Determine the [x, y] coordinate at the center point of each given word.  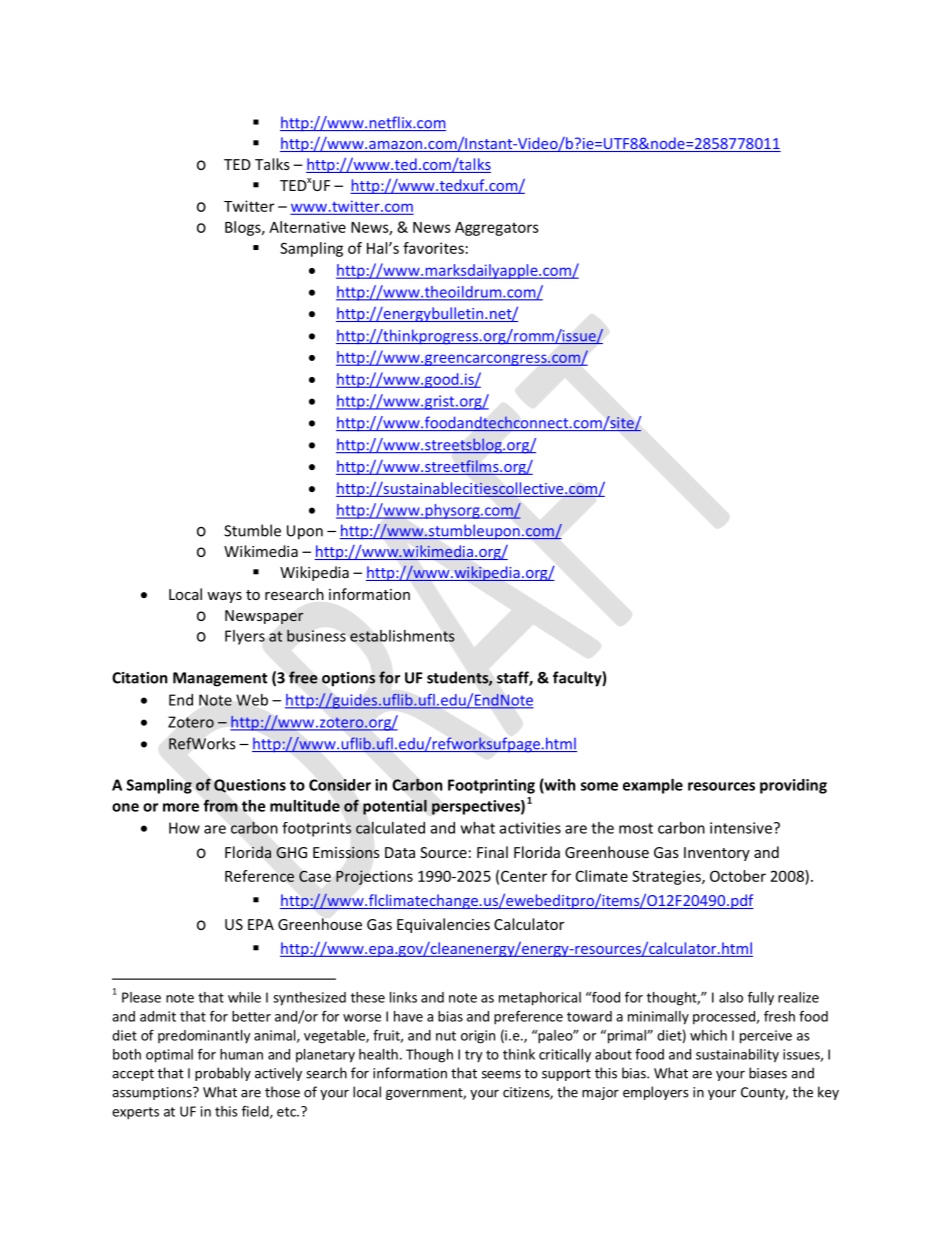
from [220, 806]
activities [530, 828]
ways [224, 597]
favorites [433, 248]
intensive [741, 828]
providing [793, 786]
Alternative [307, 227]
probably [223, 1074]
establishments [402, 636]
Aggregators [497, 229]
